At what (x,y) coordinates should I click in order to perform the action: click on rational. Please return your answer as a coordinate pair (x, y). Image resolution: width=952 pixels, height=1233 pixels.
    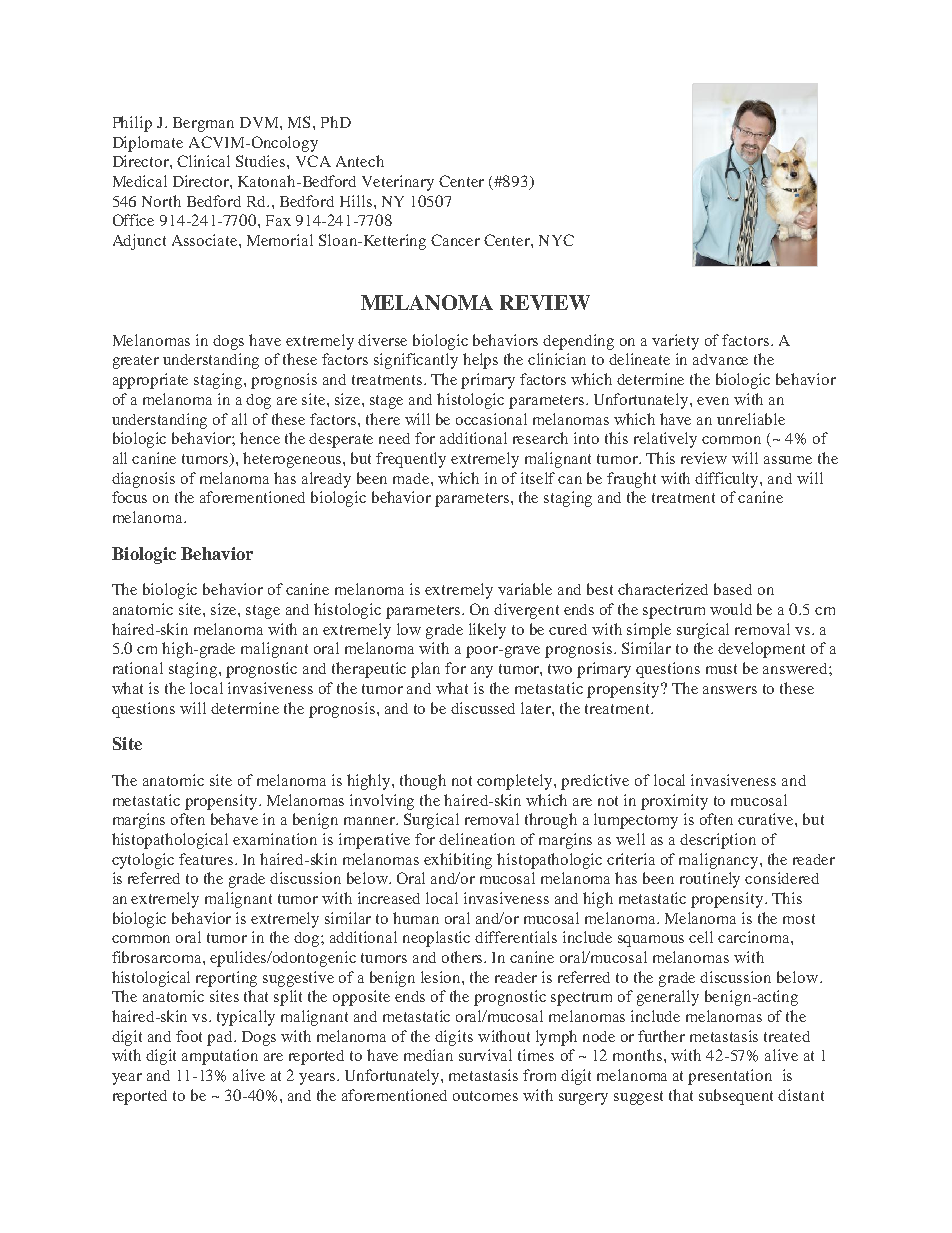
    Looking at the image, I should click on (138, 668).
